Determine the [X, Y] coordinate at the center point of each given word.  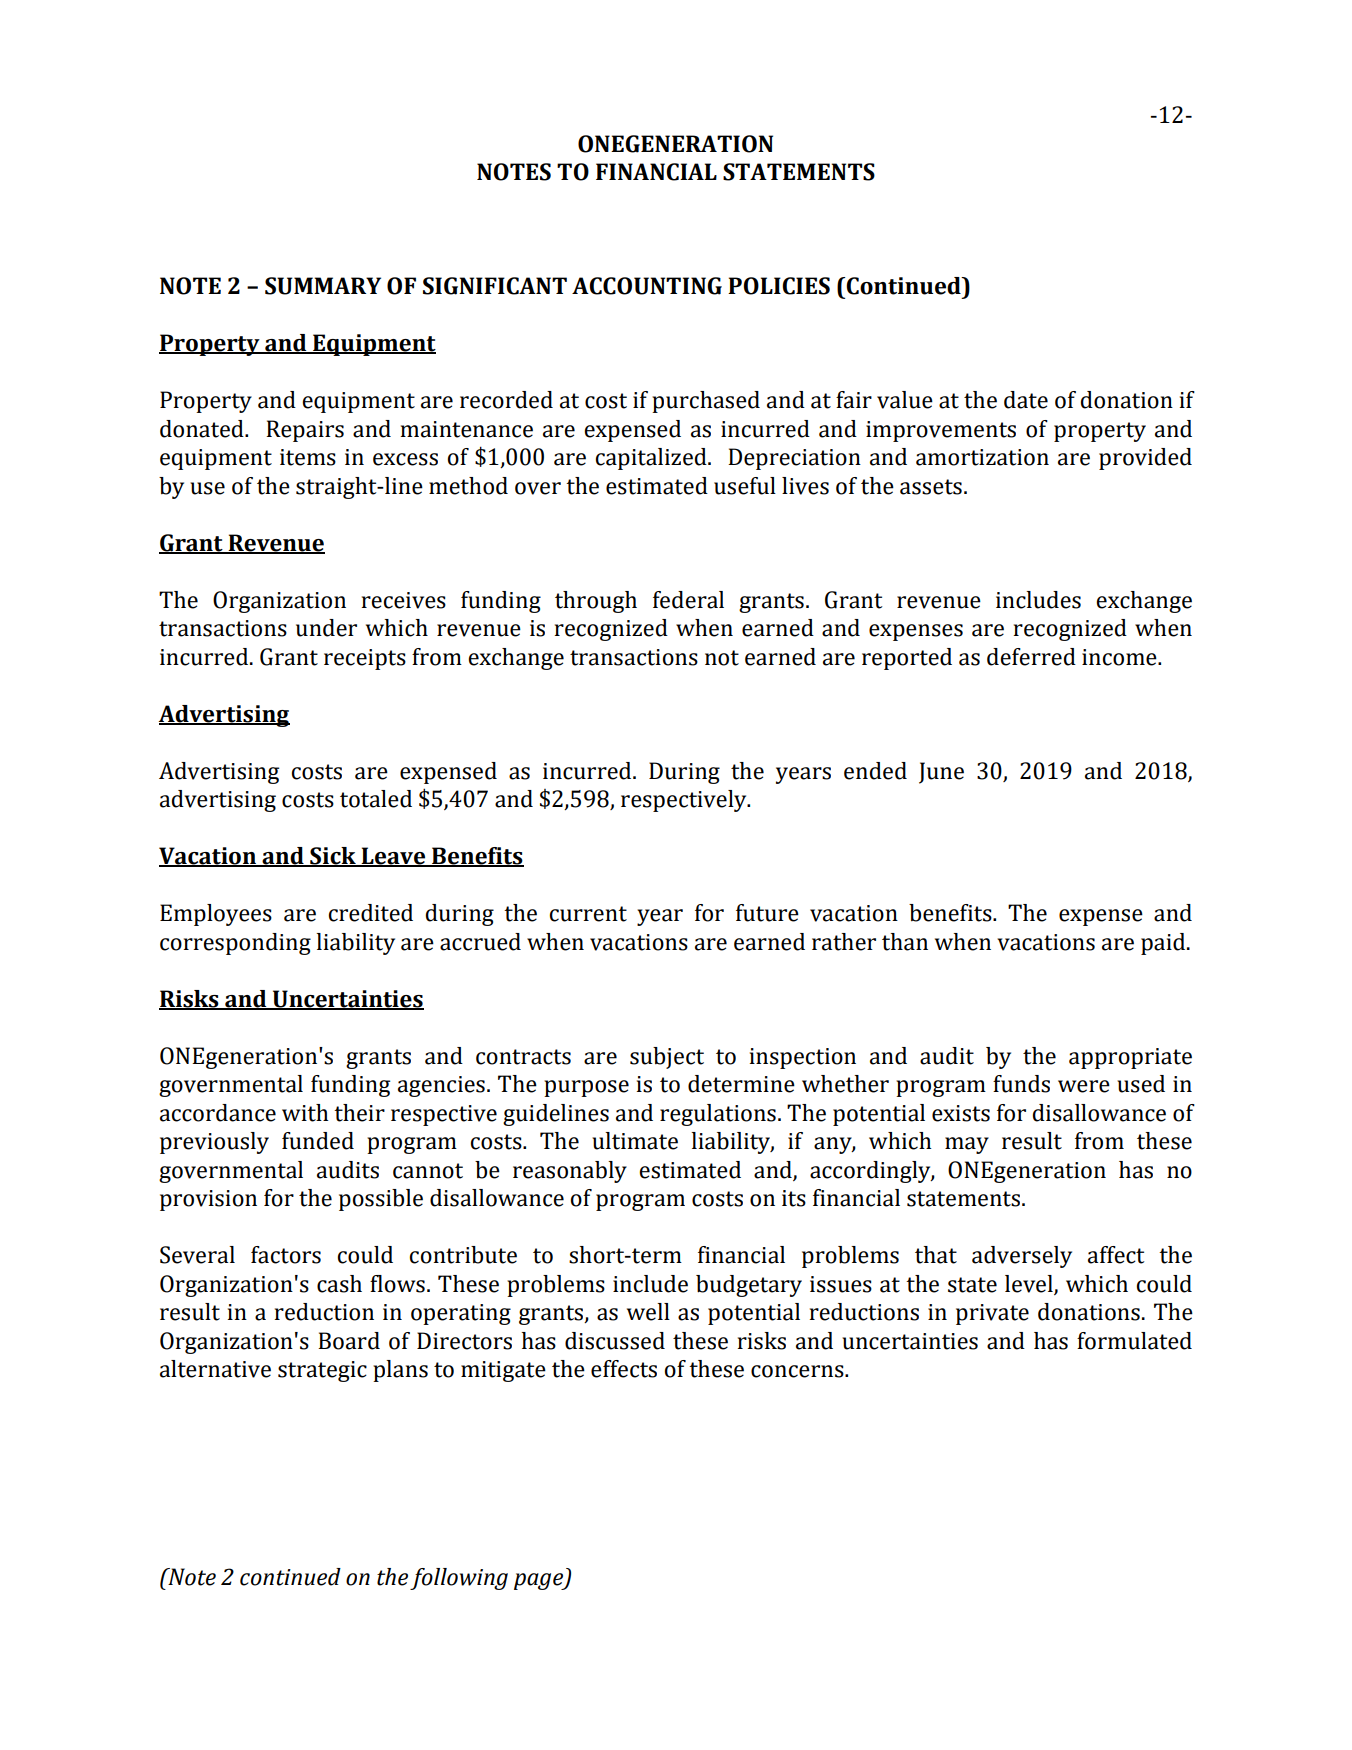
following [459, 1579]
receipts [365, 659]
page [540, 1581]
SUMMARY [323, 286]
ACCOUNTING [647, 286]
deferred [1031, 657]
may [967, 1145]
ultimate [635, 1141]
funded [318, 1141]
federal [688, 600]
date [1026, 400]
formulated [1134, 1341]
